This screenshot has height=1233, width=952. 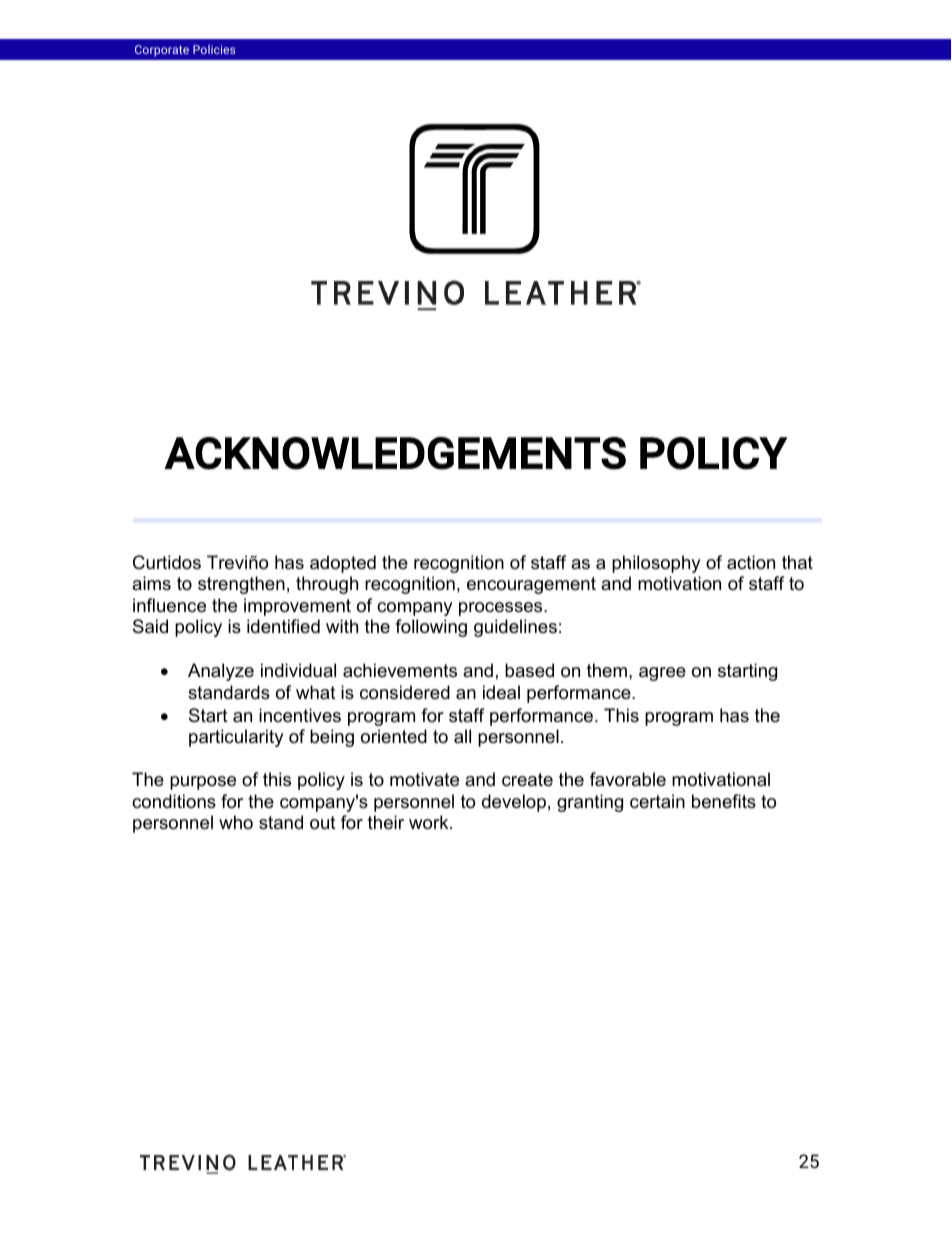 I want to click on philosophy, so click(x=656, y=564).
